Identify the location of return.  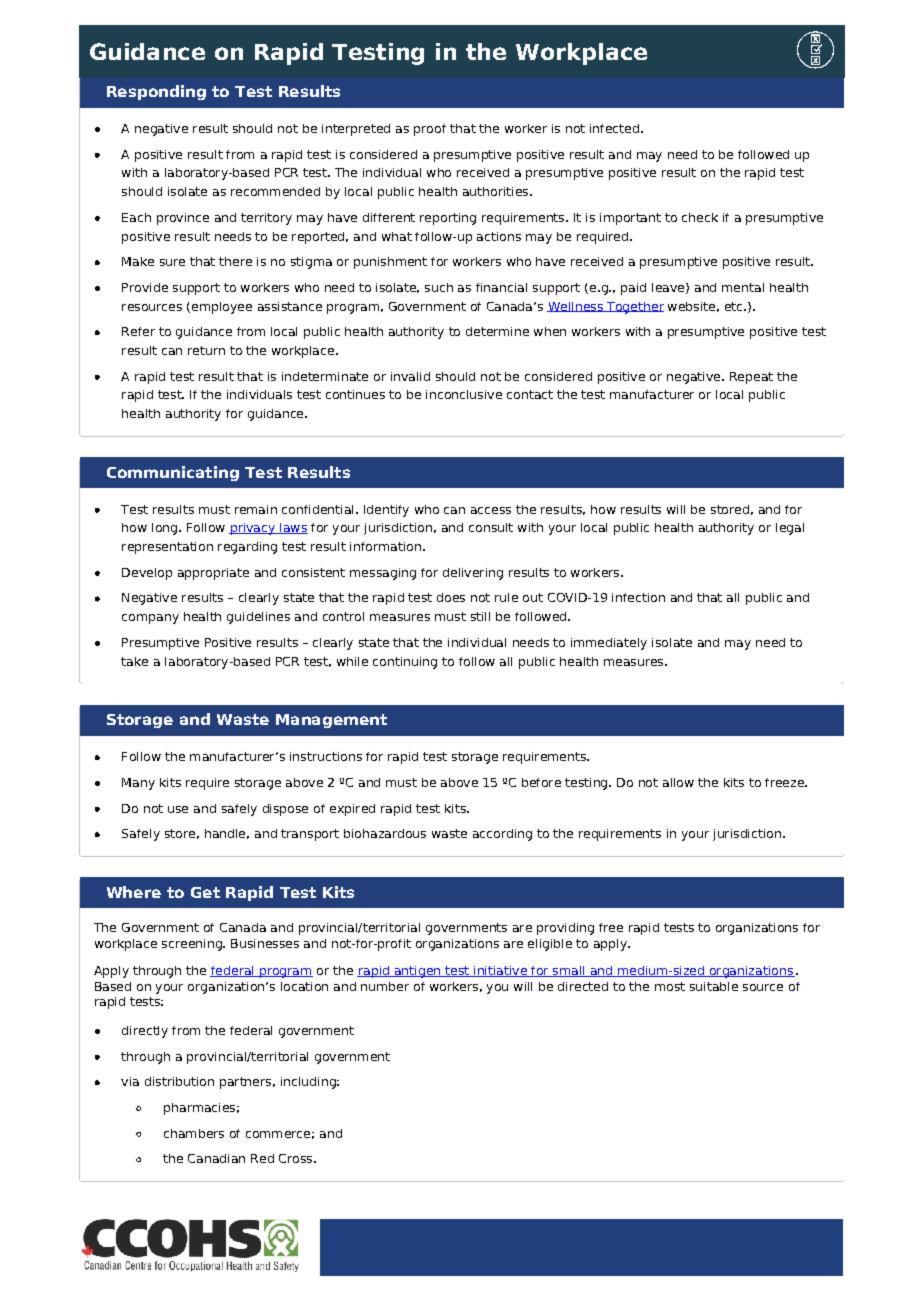
(206, 350).
